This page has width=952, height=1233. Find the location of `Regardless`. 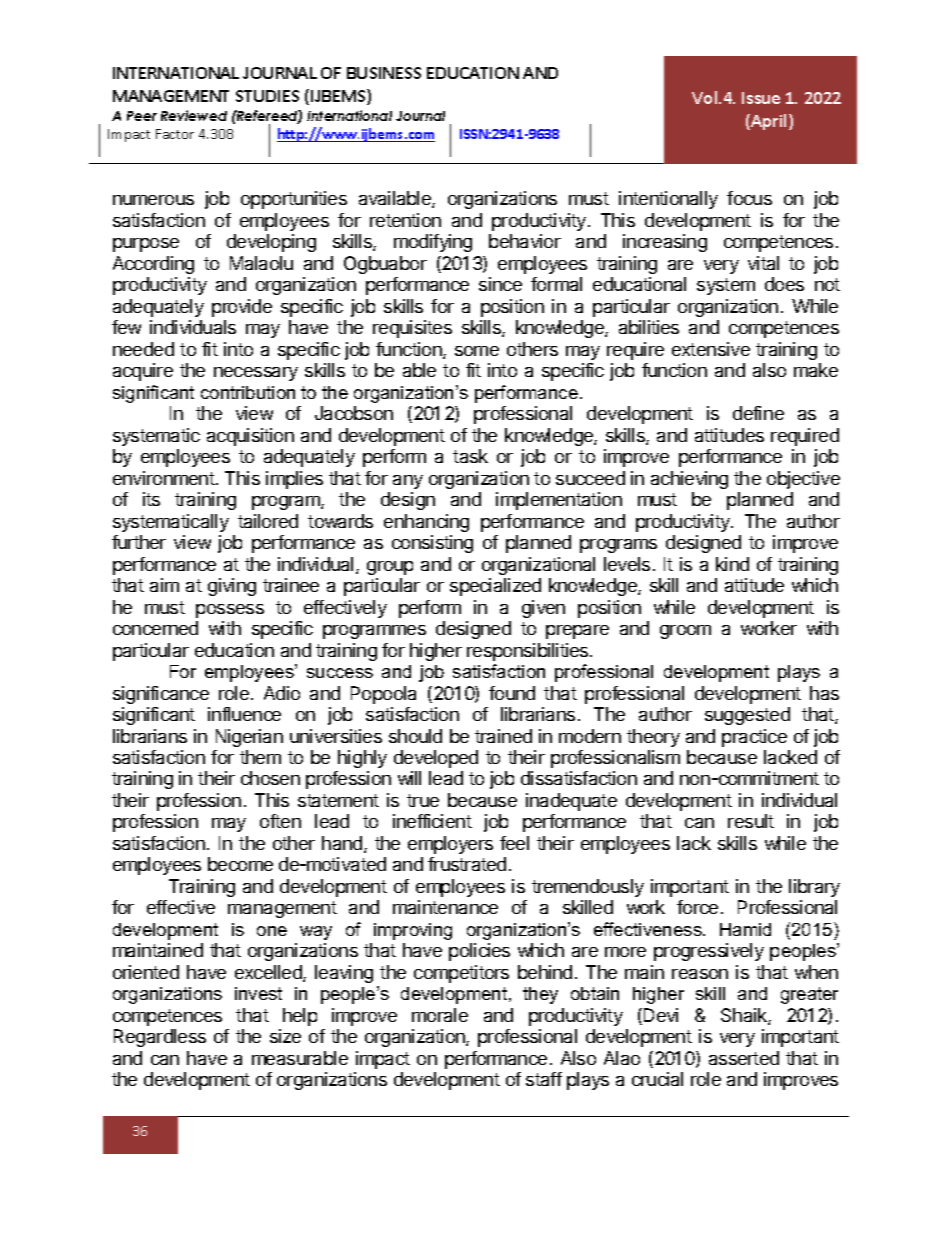

Regardless is located at coordinates (160, 1038).
